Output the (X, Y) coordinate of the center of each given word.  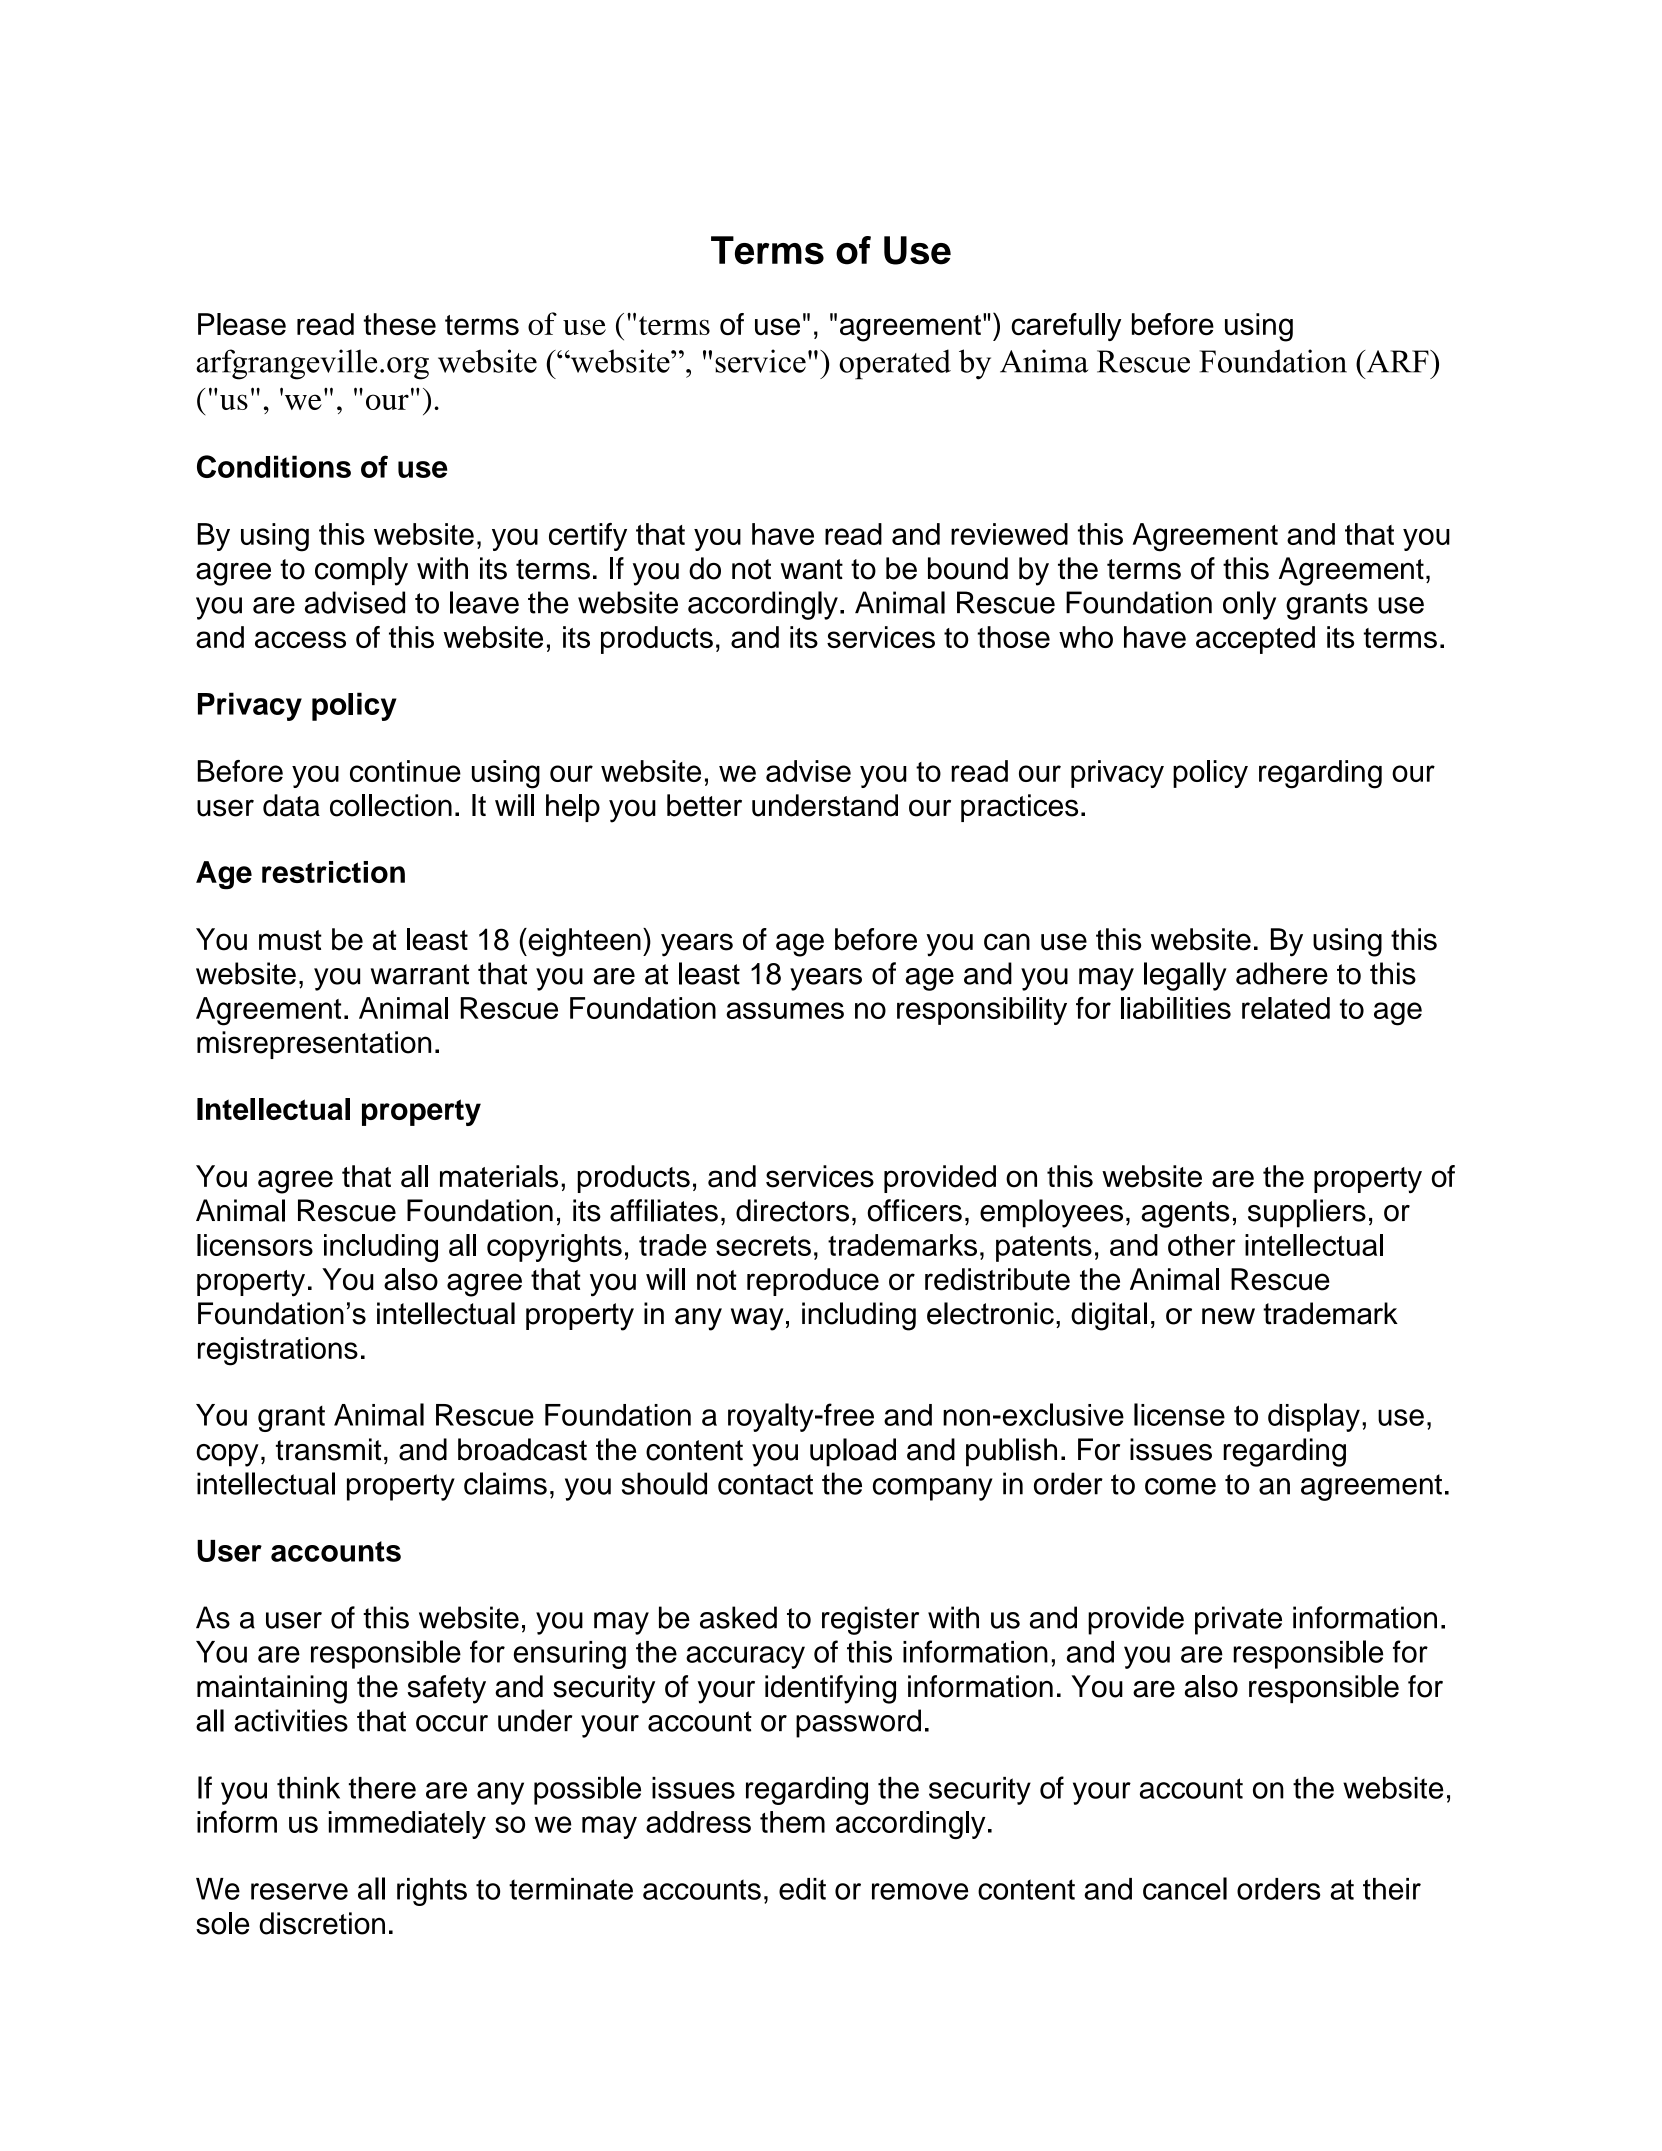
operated (895, 364)
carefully (1066, 327)
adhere (1282, 973)
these (400, 324)
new (1228, 1316)
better (704, 805)
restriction (333, 872)
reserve (299, 1891)
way (757, 1319)
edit (802, 1889)
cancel (1185, 1888)
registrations (278, 1351)
